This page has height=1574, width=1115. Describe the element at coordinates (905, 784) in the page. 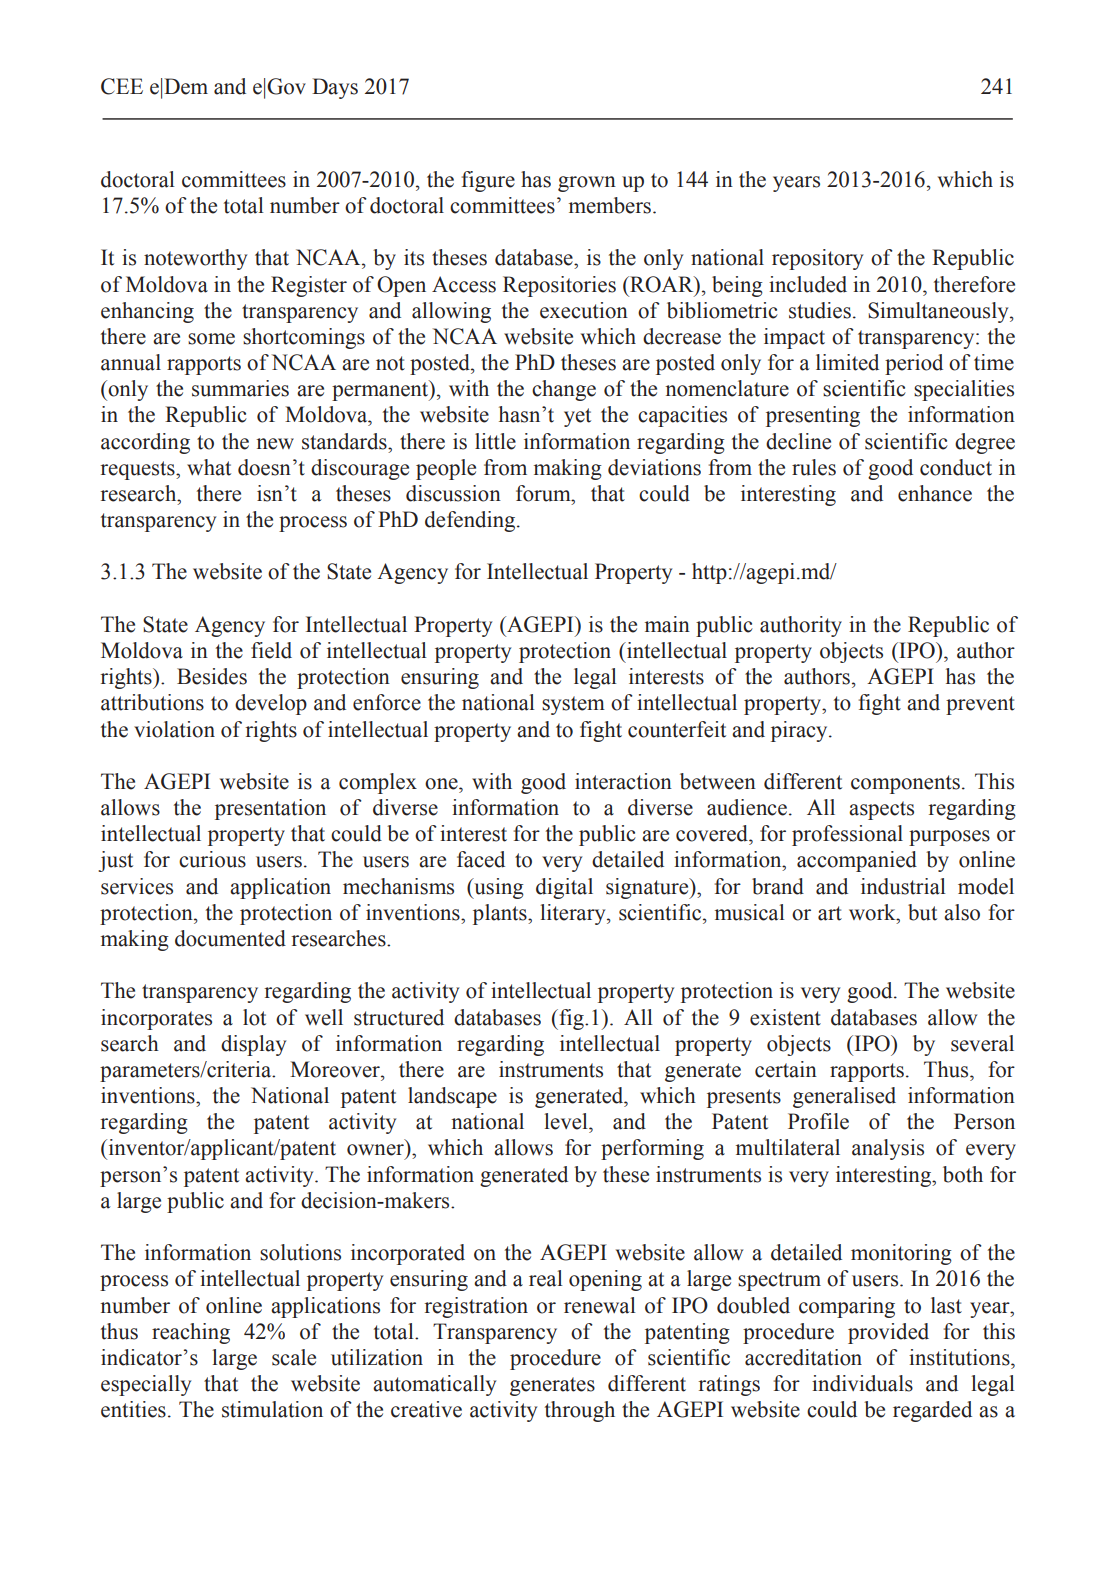

I see `components` at that location.
